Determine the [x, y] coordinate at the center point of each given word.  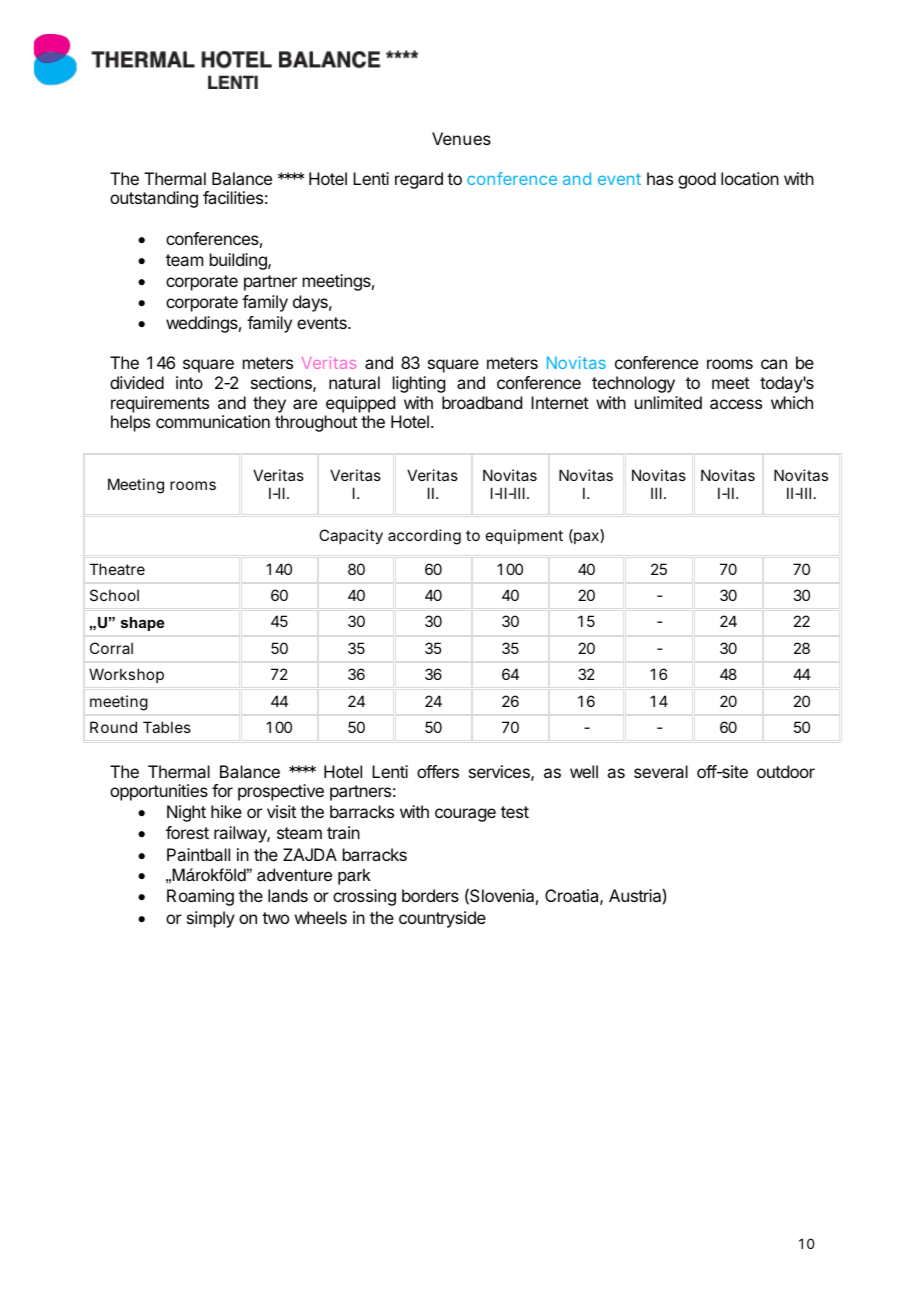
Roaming [200, 897]
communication [213, 421]
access [736, 404]
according [424, 537]
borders [430, 895]
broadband [482, 402]
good [697, 180]
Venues [461, 138]
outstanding [154, 199]
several [661, 771]
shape [142, 624]
